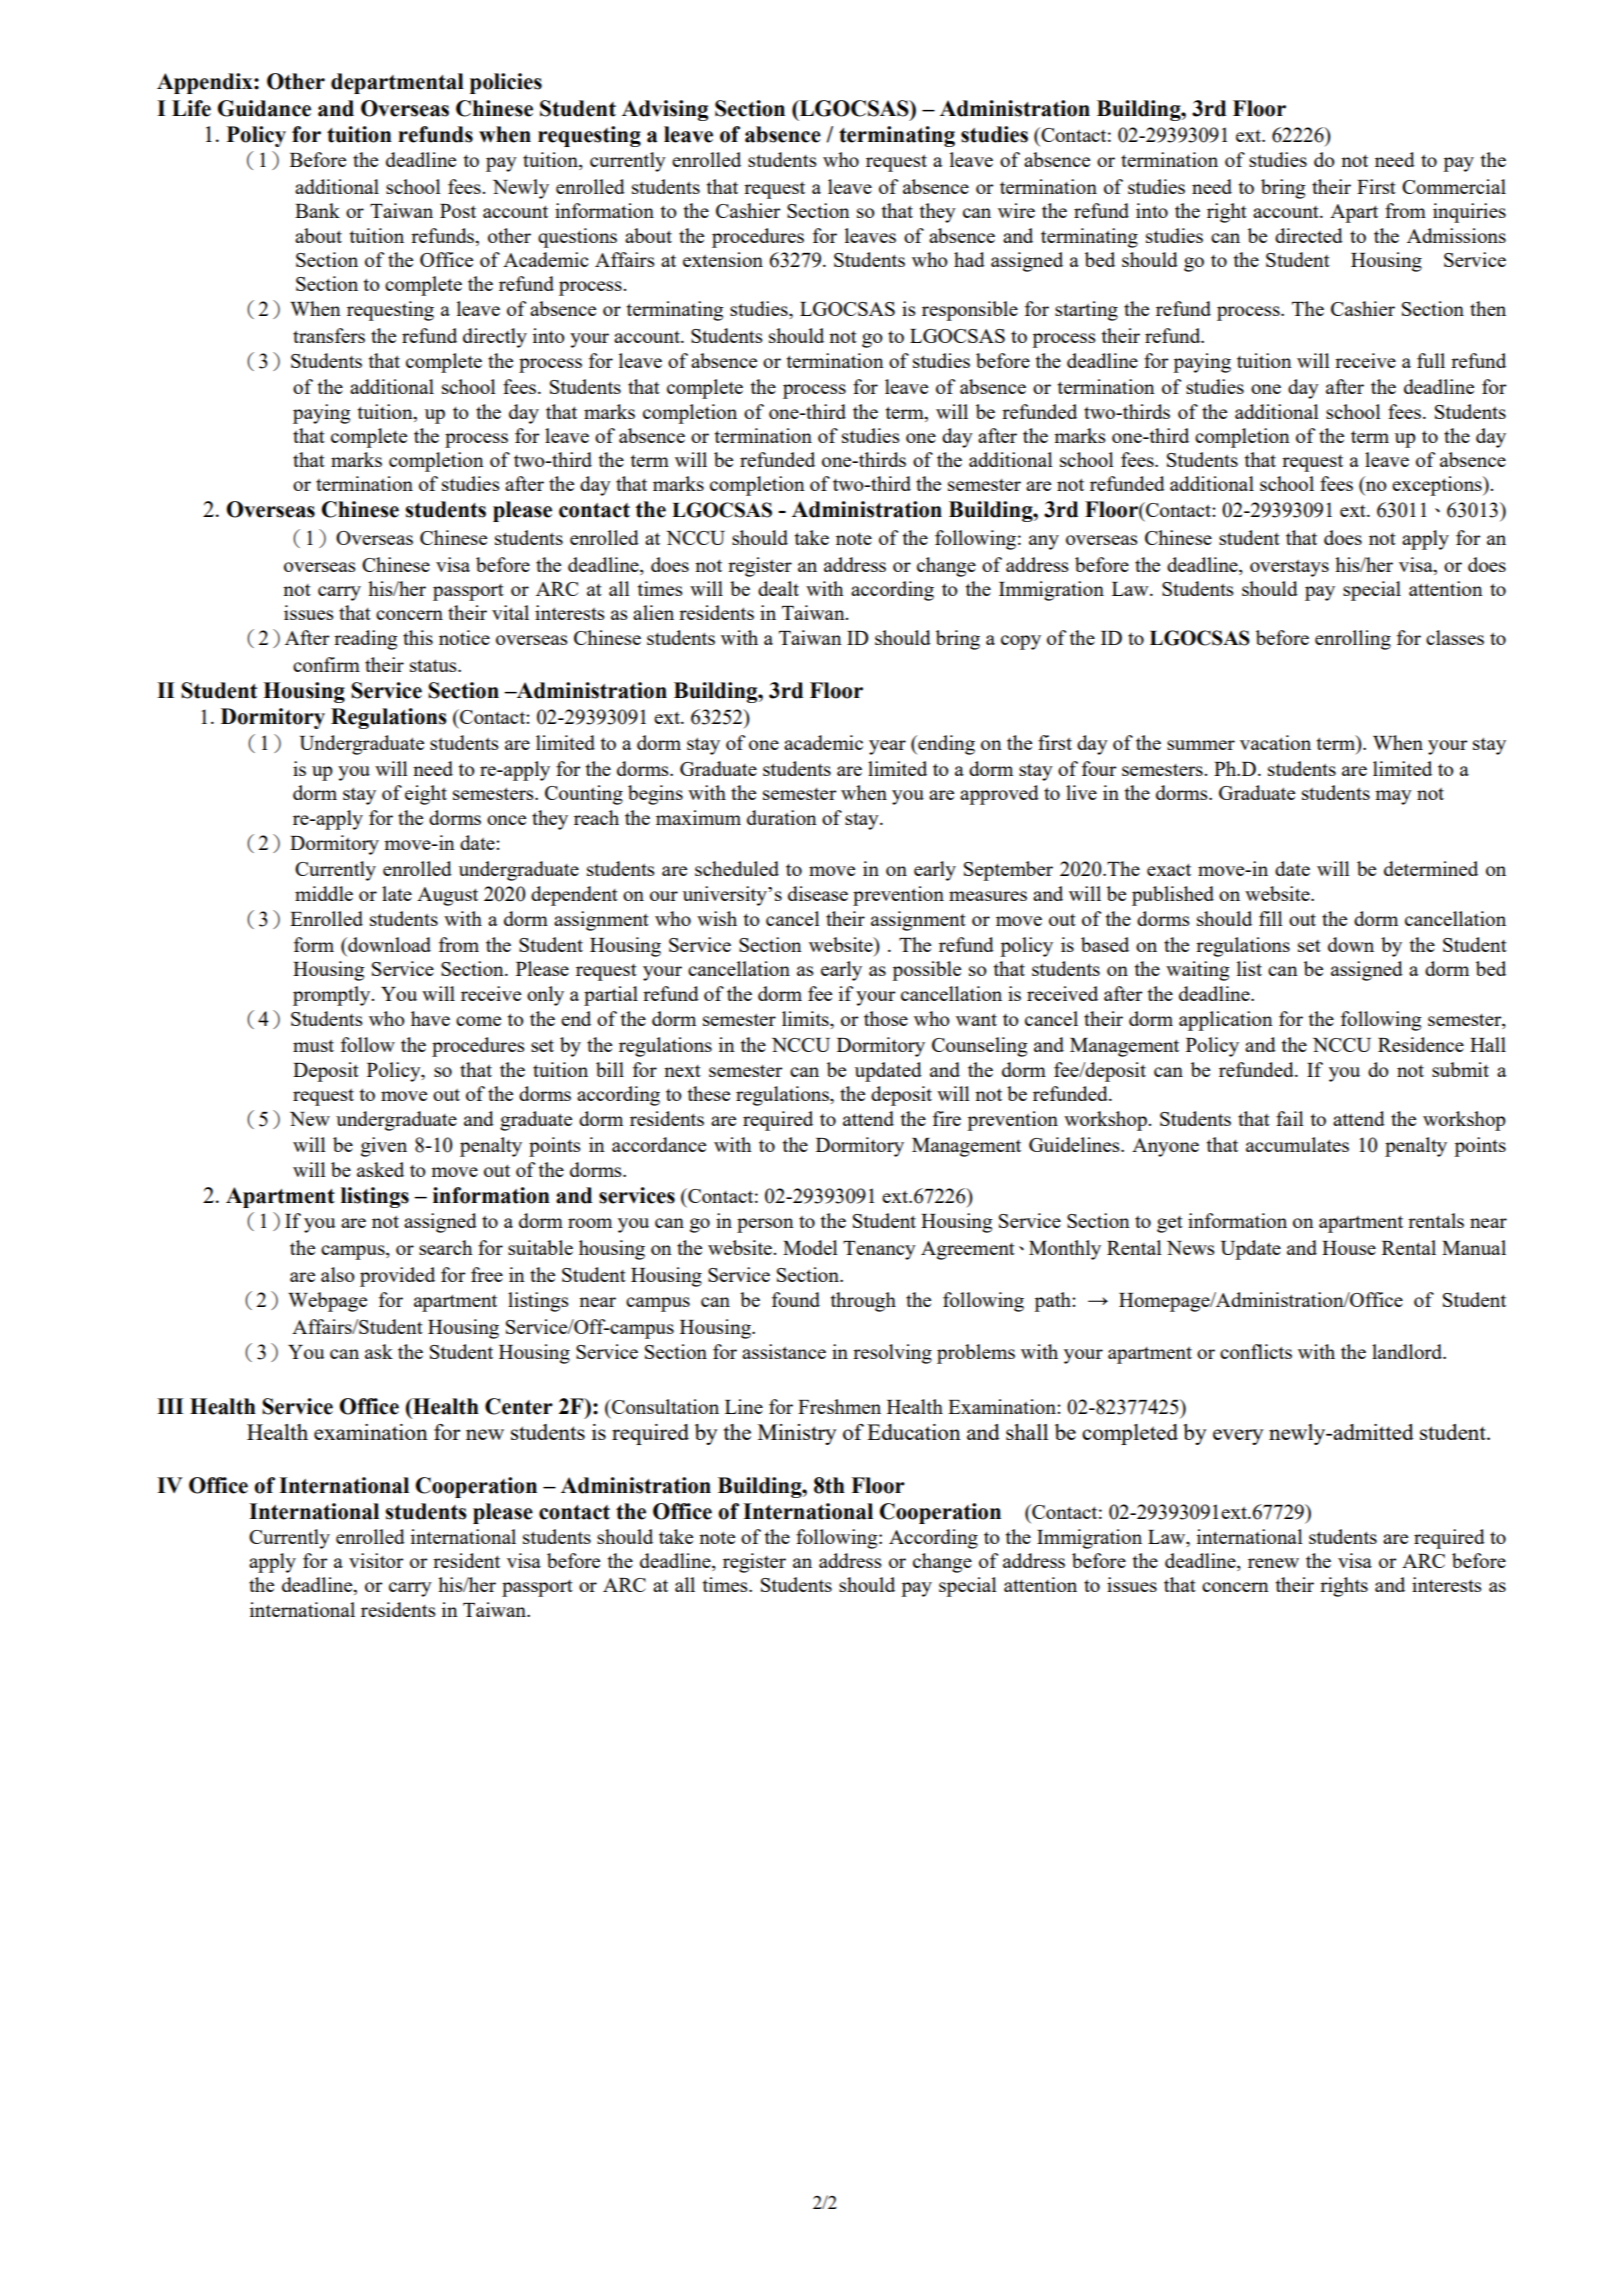  I want to click on renew, so click(1273, 1563).
